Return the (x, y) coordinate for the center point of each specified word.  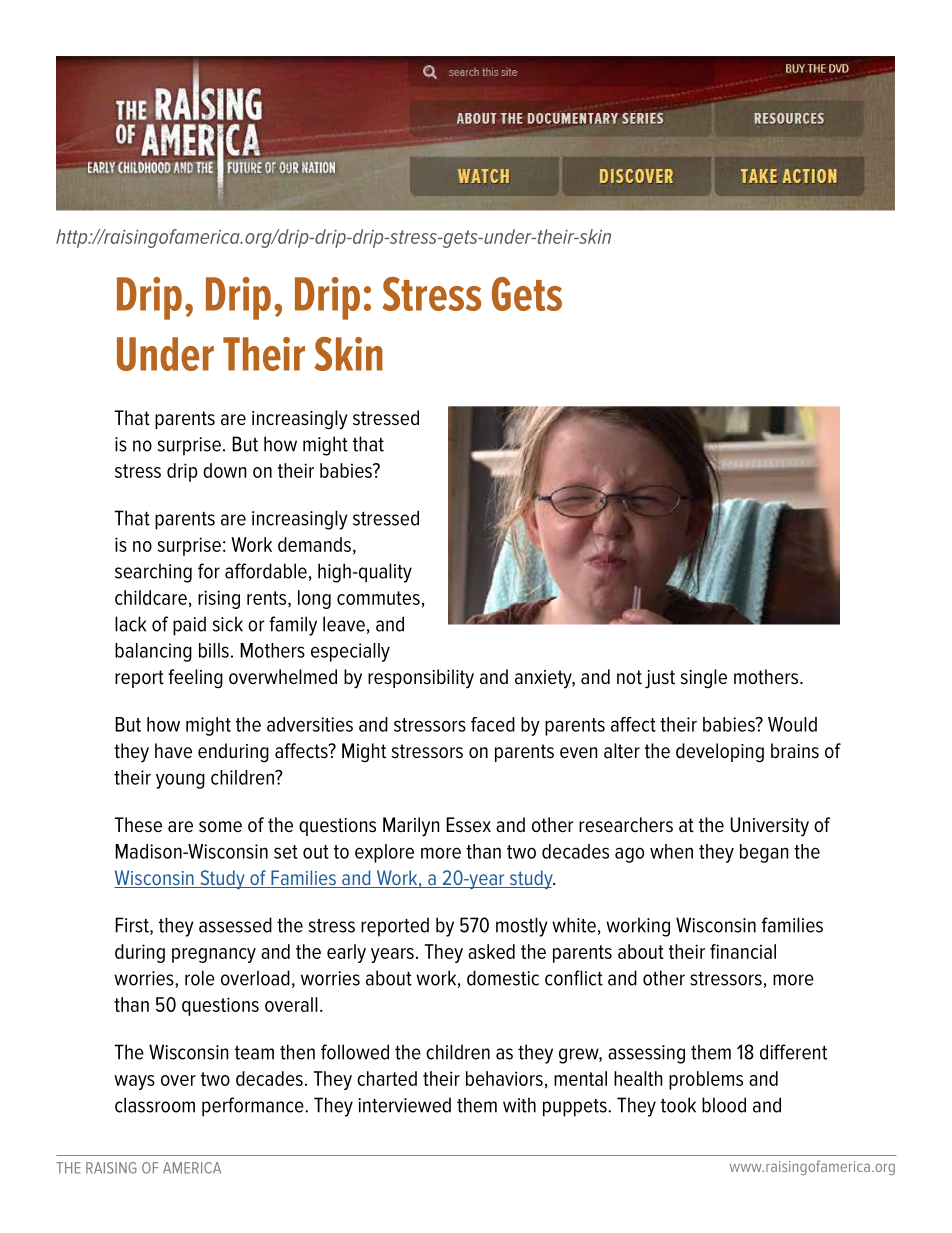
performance (254, 1107)
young (180, 781)
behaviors (504, 1078)
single (704, 679)
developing (720, 753)
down (224, 470)
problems (706, 1080)
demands (314, 544)
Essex (468, 825)
